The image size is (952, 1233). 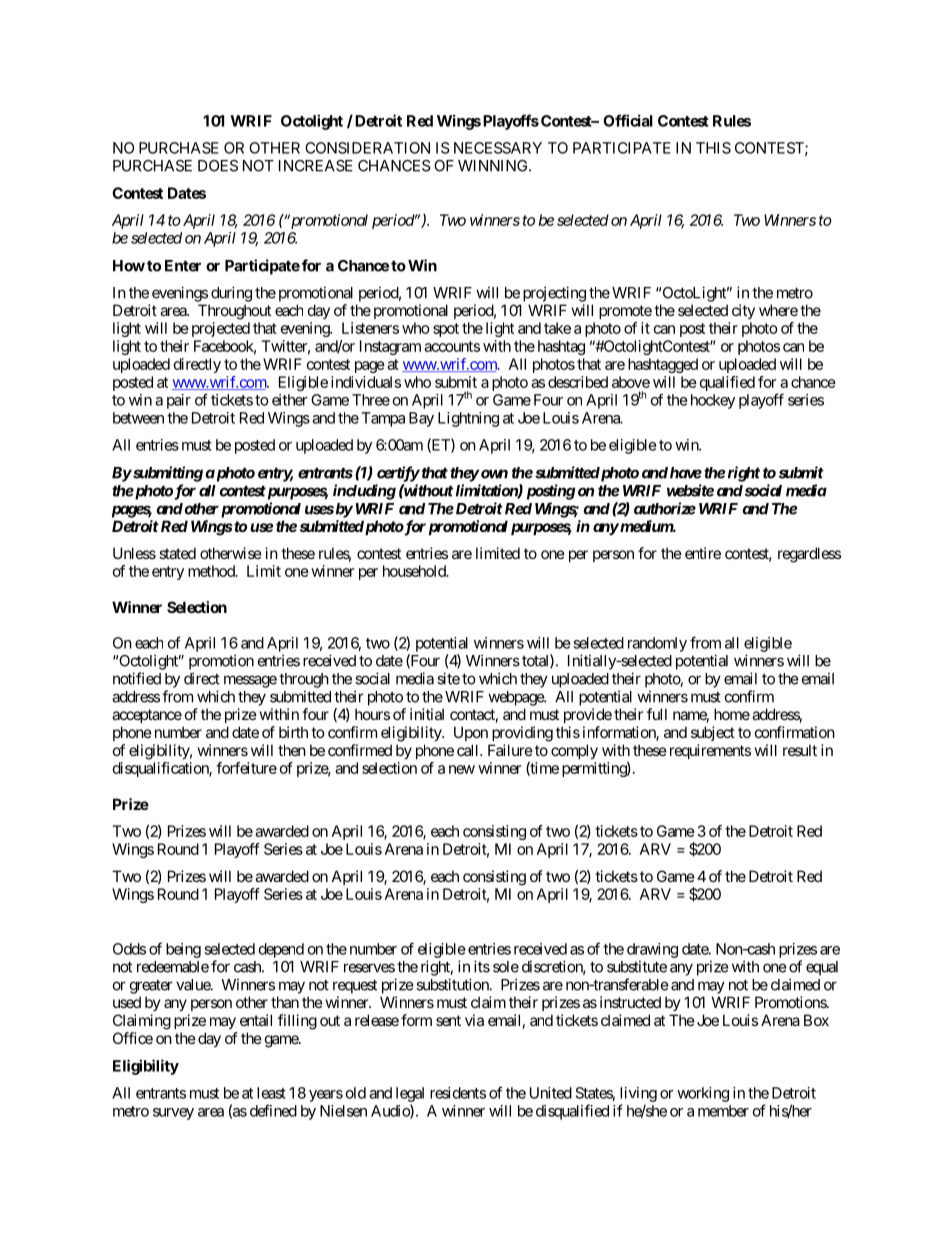 I want to click on entire, so click(x=703, y=553).
